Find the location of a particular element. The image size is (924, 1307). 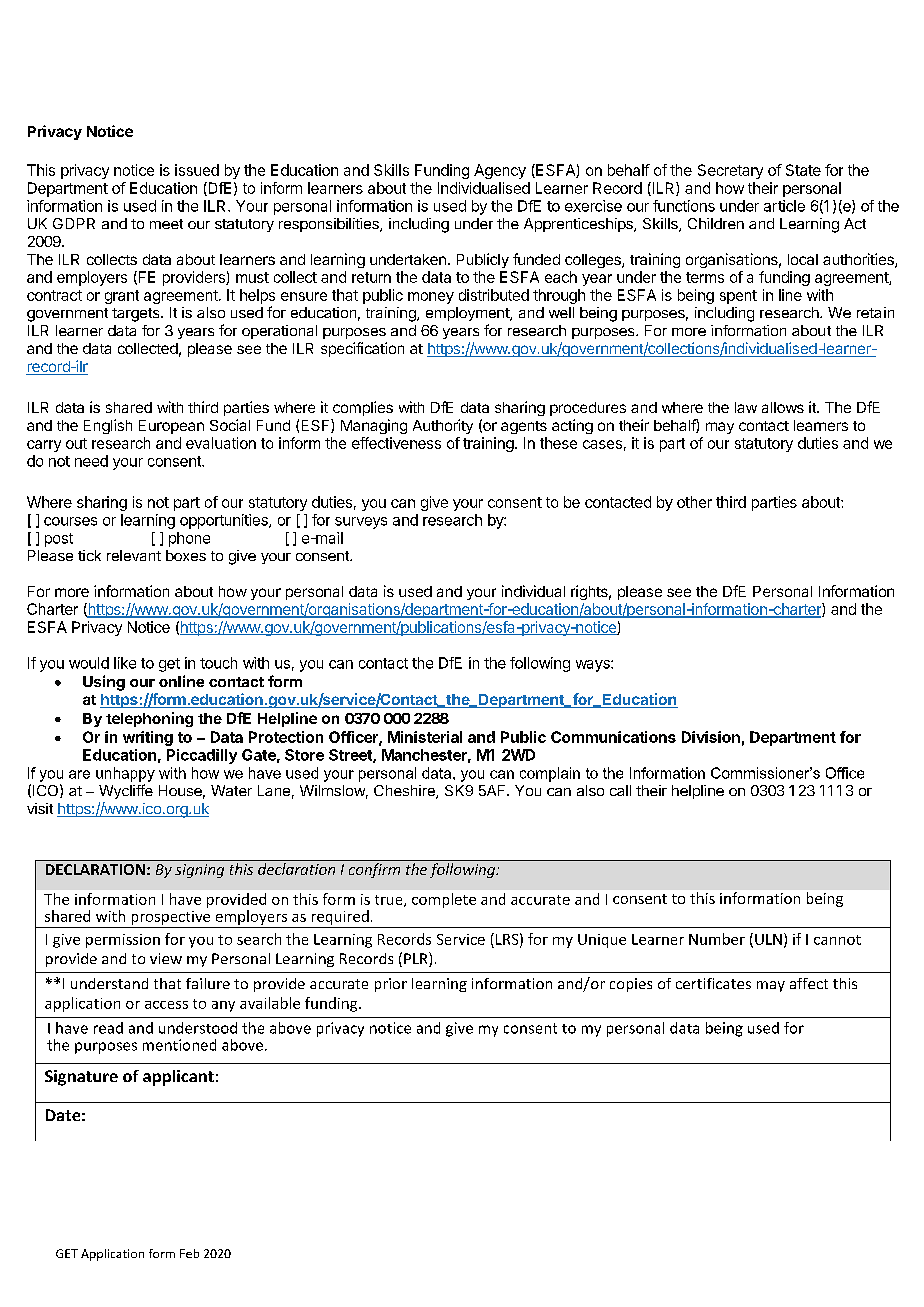

Ministerial is located at coordinates (425, 737).
